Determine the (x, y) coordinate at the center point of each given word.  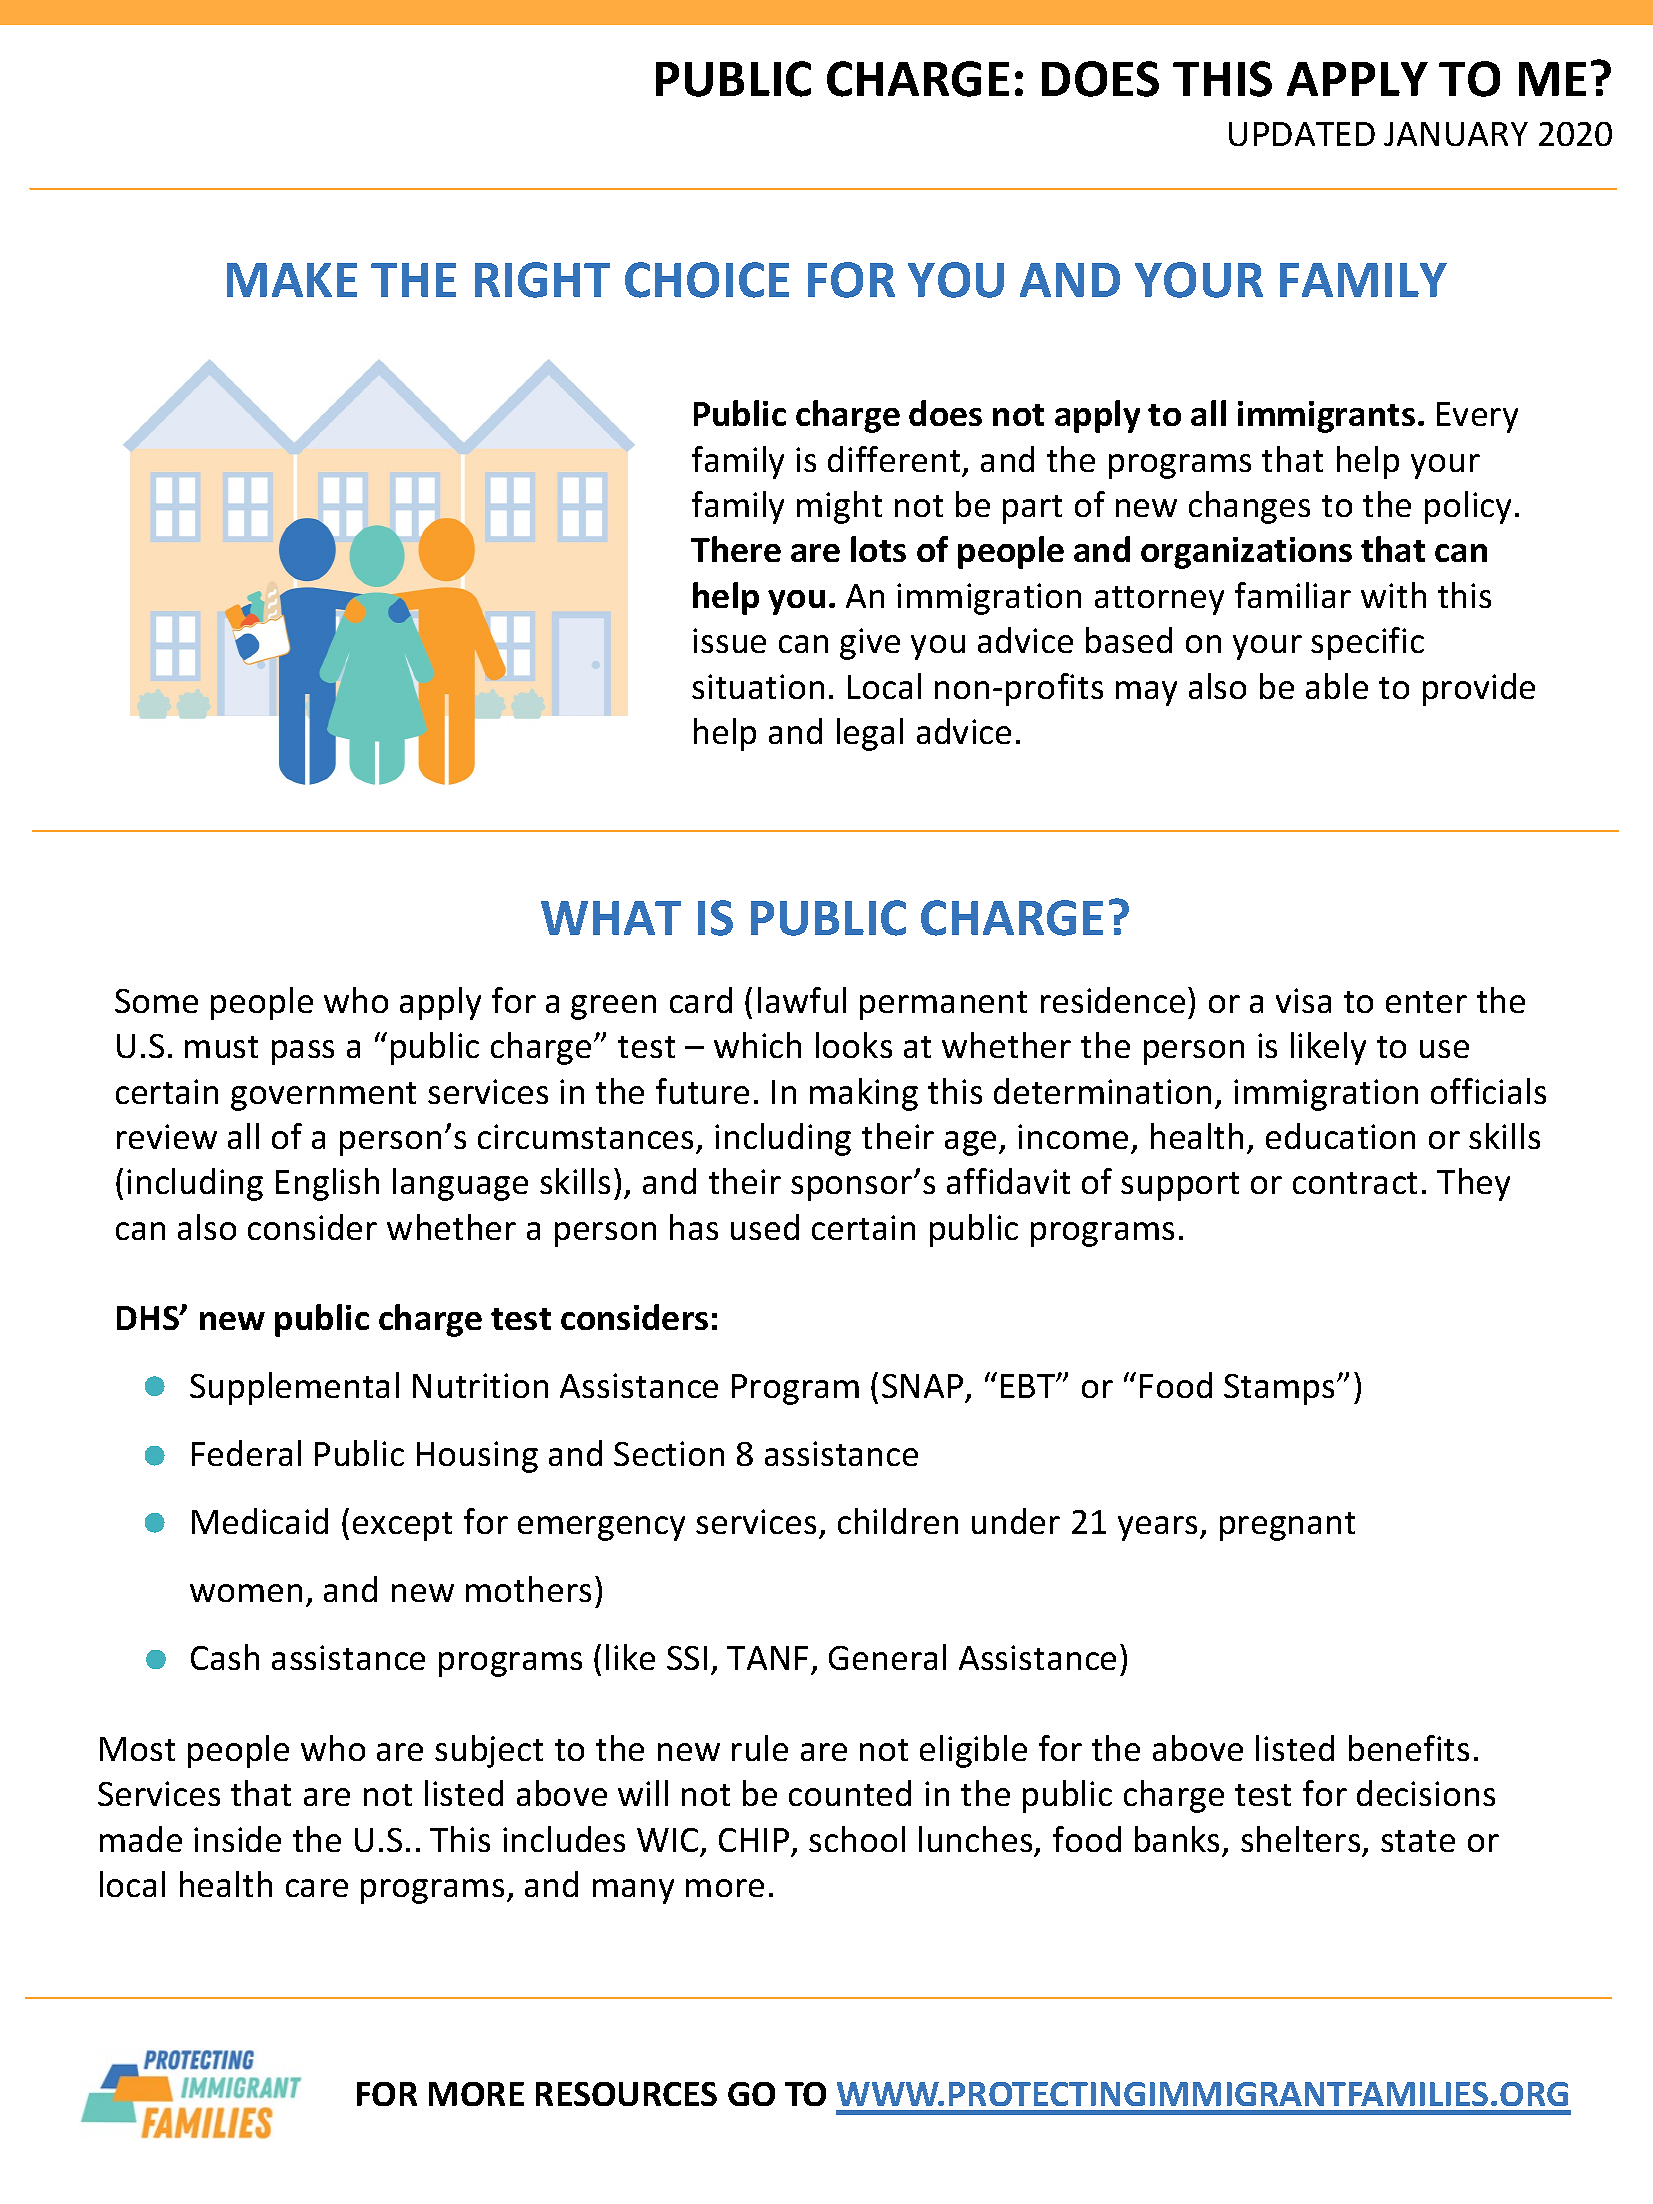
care (317, 1888)
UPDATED (1302, 134)
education (1340, 1136)
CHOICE (707, 280)
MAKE (292, 280)
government (323, 1096)
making (864, 1094)
